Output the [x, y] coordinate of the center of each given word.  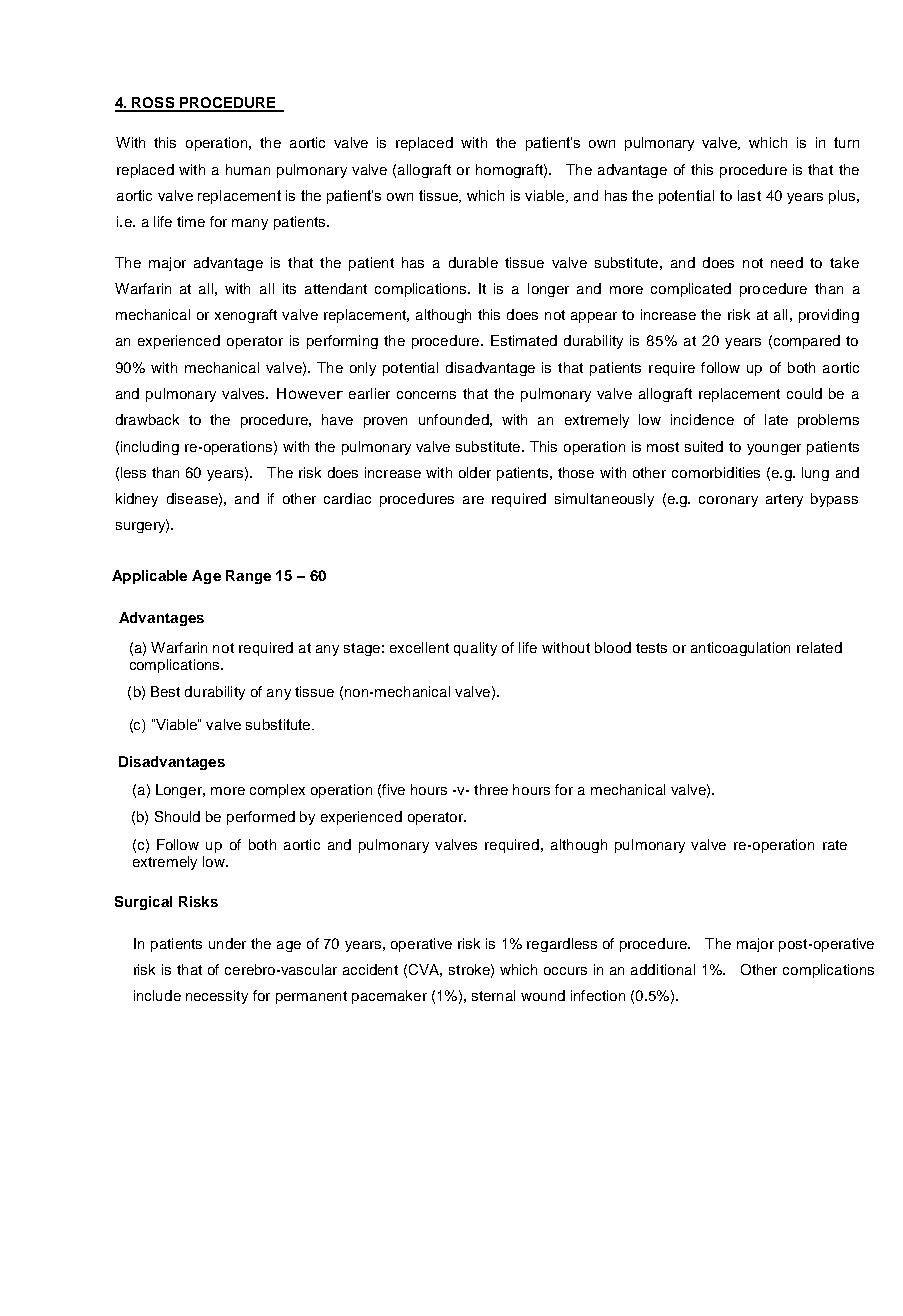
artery [784, 500]
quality [475, 649]
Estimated [524, 340]
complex [277, 791]
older [475, 472]
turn [846, 142]
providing [829, 316]
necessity [217, 997]
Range [248, 577]
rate [835, 845]
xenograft [246, 316]
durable [473, 262]
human [248, 169]
